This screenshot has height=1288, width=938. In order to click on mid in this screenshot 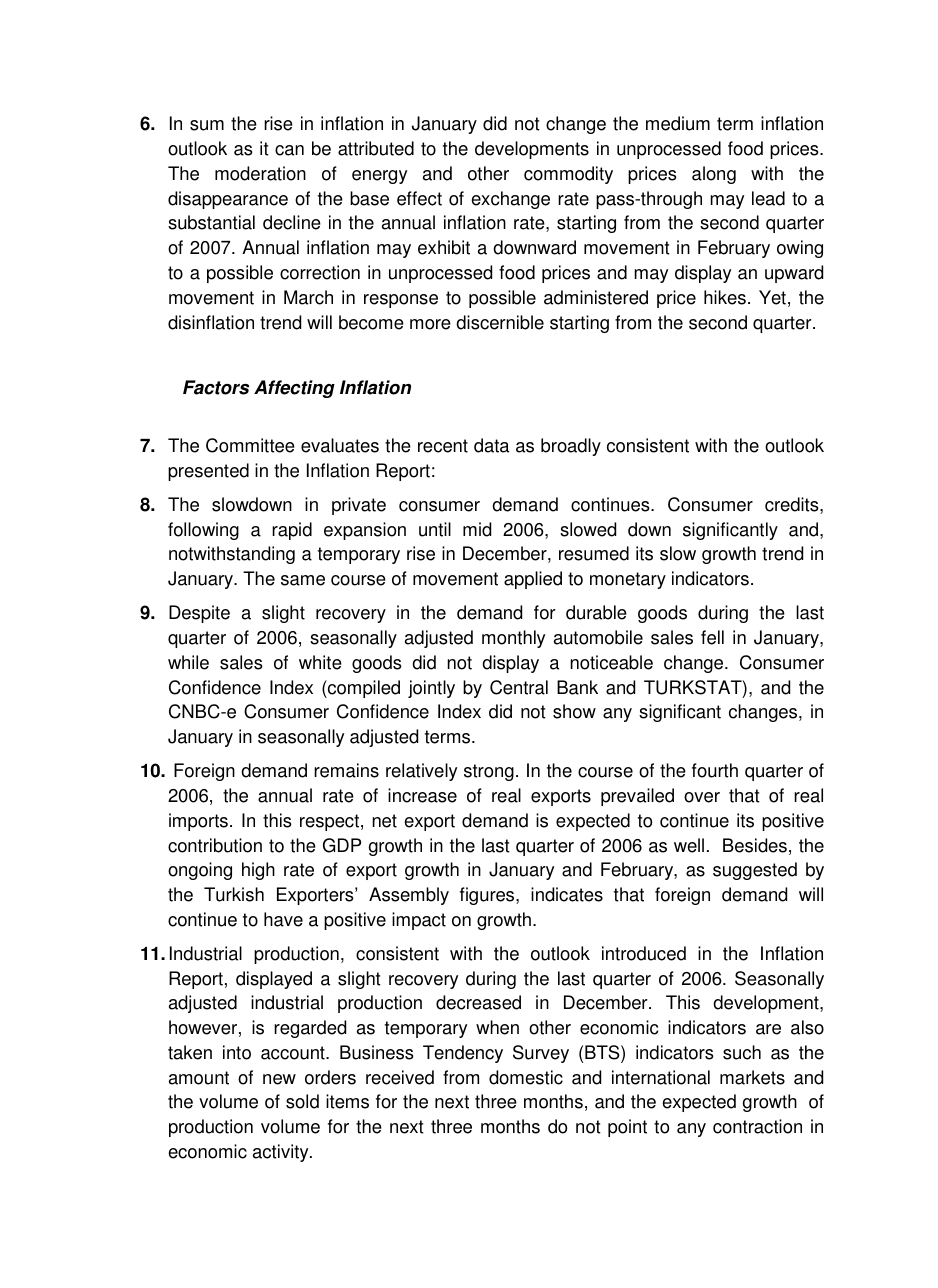, I will do `click(477, 529)`.
